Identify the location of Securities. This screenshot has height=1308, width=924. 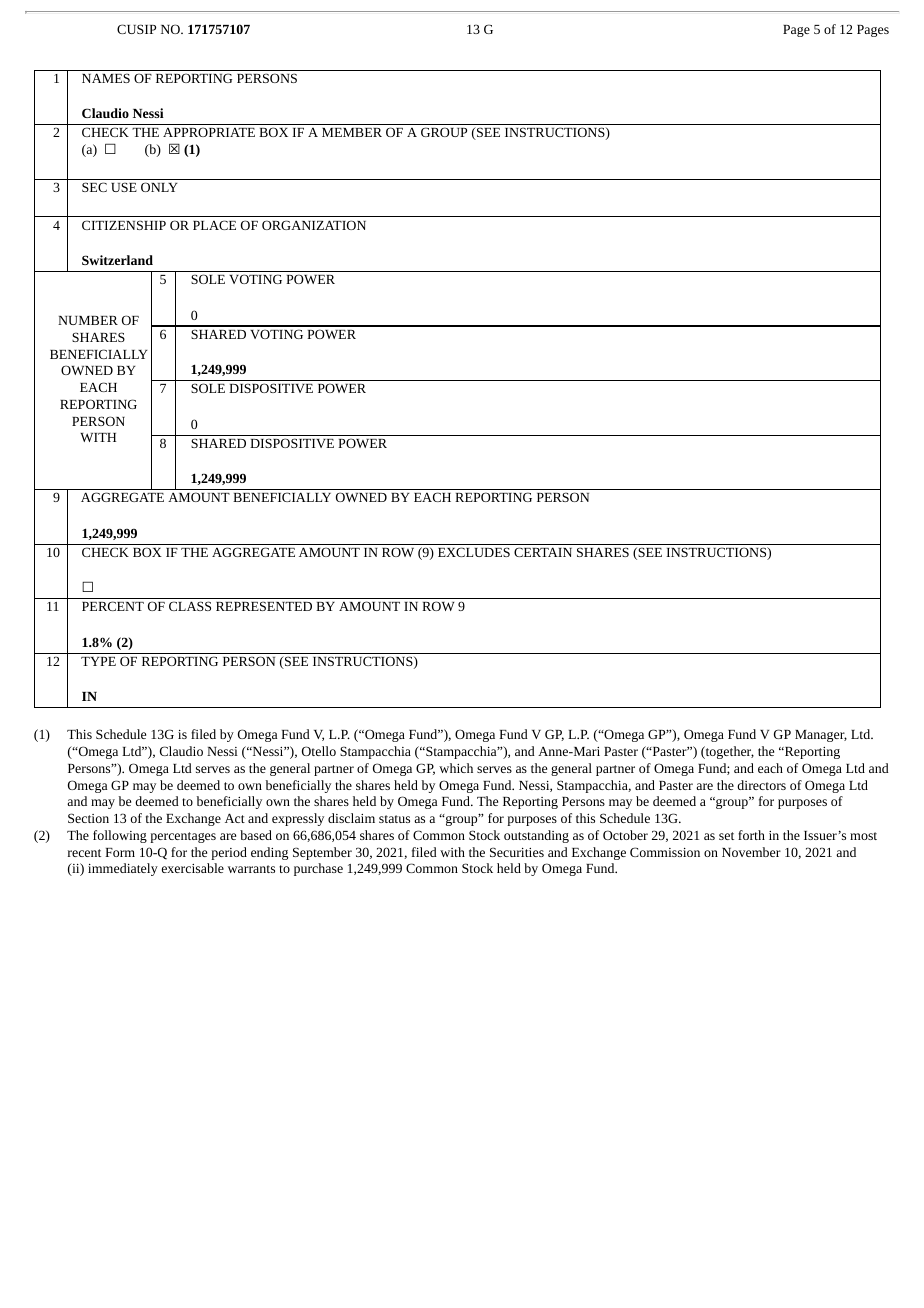
(517, 852).
